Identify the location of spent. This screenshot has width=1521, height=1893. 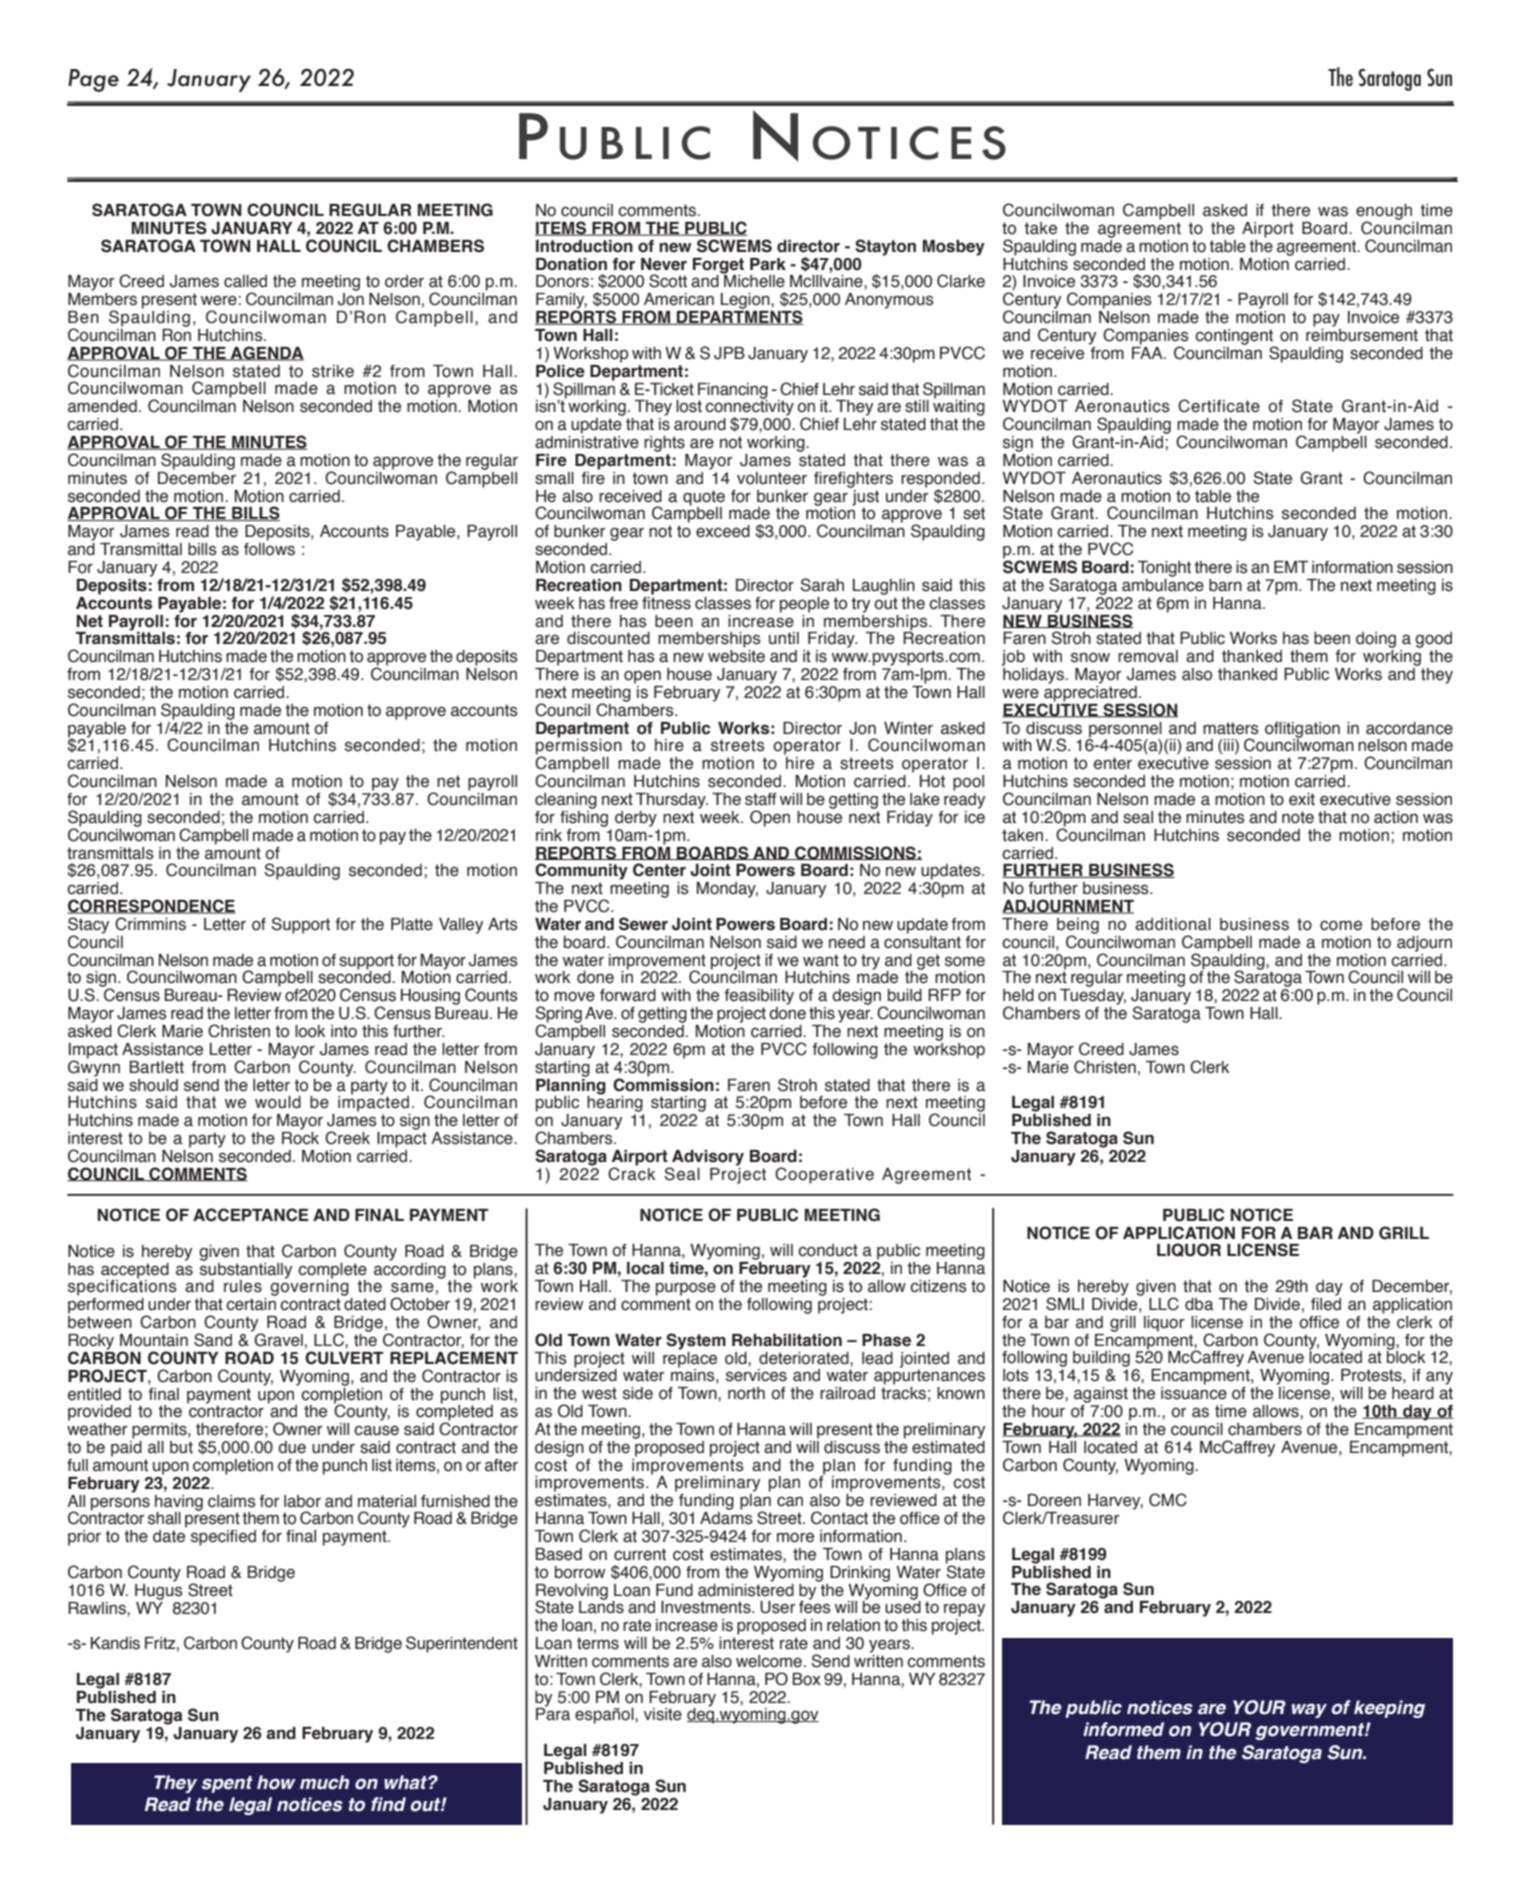
(227, 1784).
